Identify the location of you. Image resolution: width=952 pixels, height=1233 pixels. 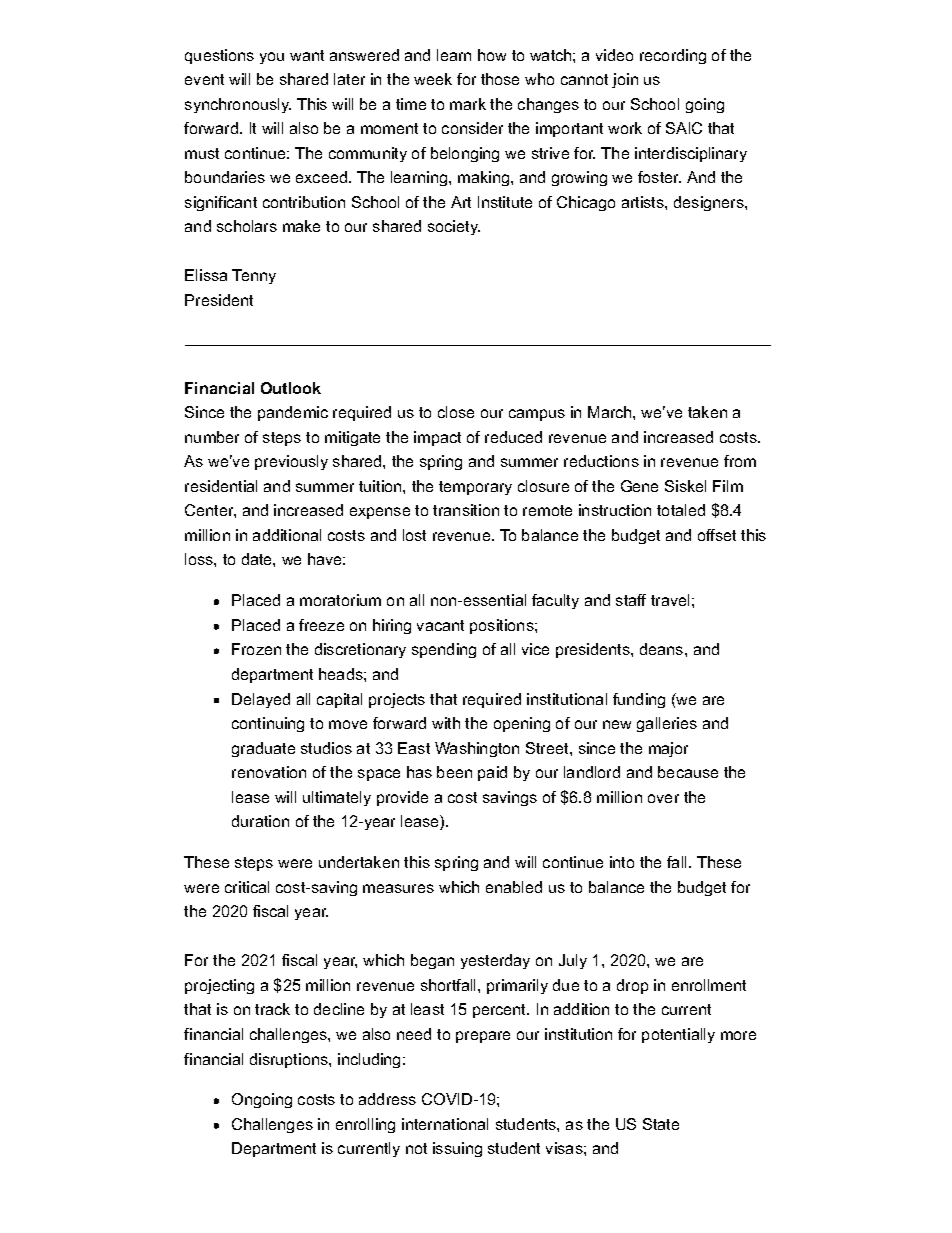
(272, 58).
